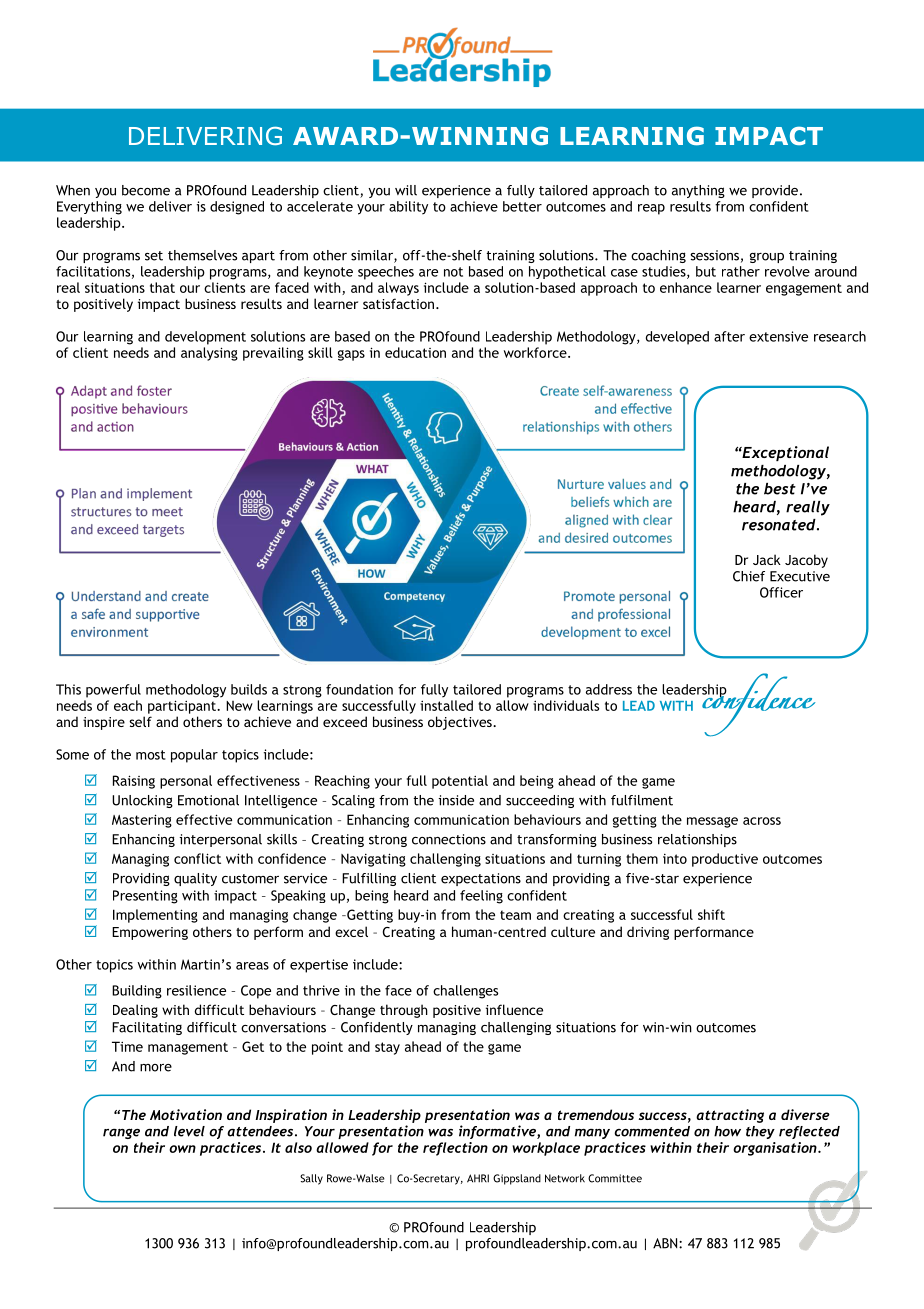  I want to click on expectations, so click(481, 879).
